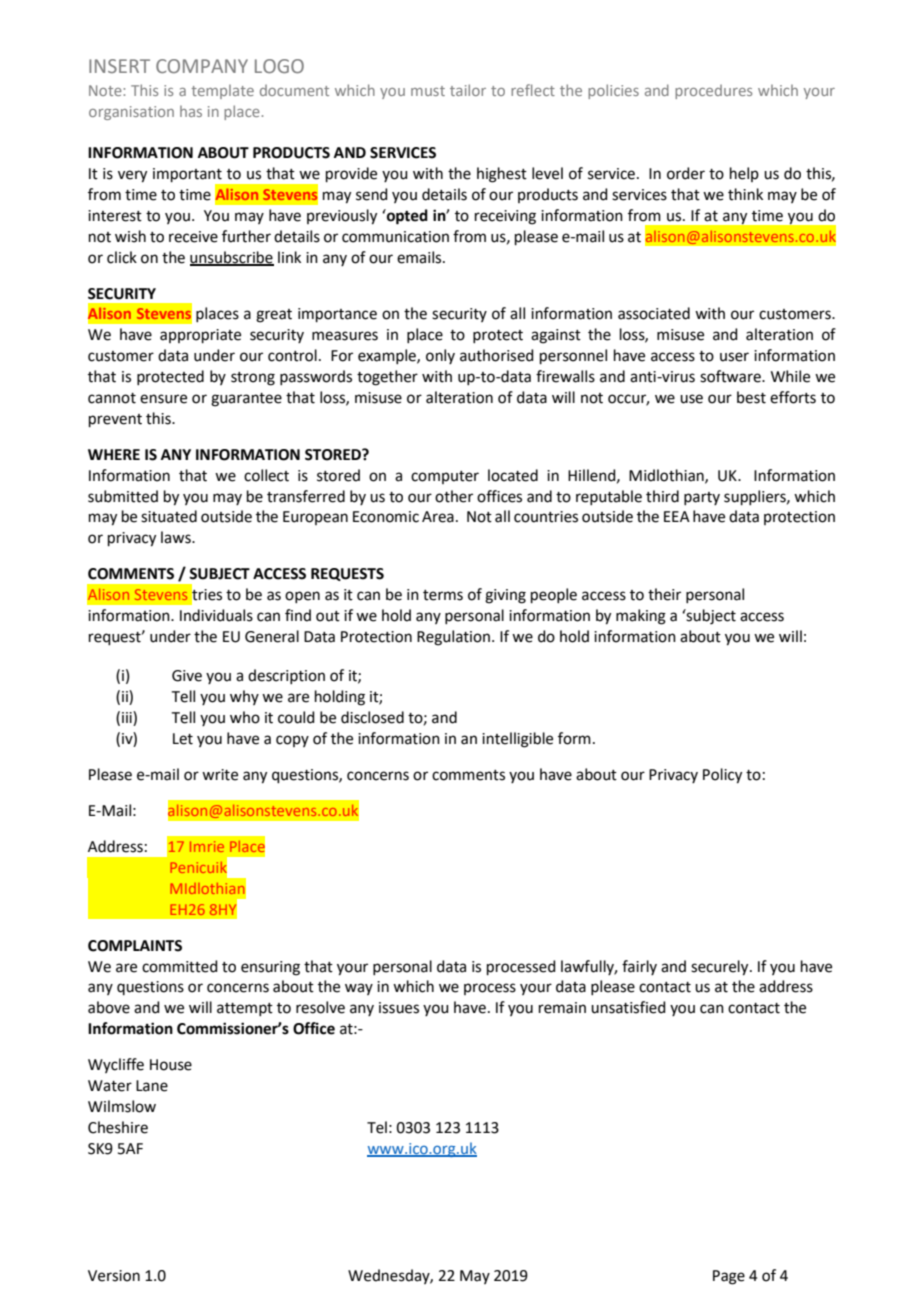 This image has height=1308, width=924. What do you see at coordinates (713, 92) in the image?
I see `procedures` at bounding box center [713, 92].
